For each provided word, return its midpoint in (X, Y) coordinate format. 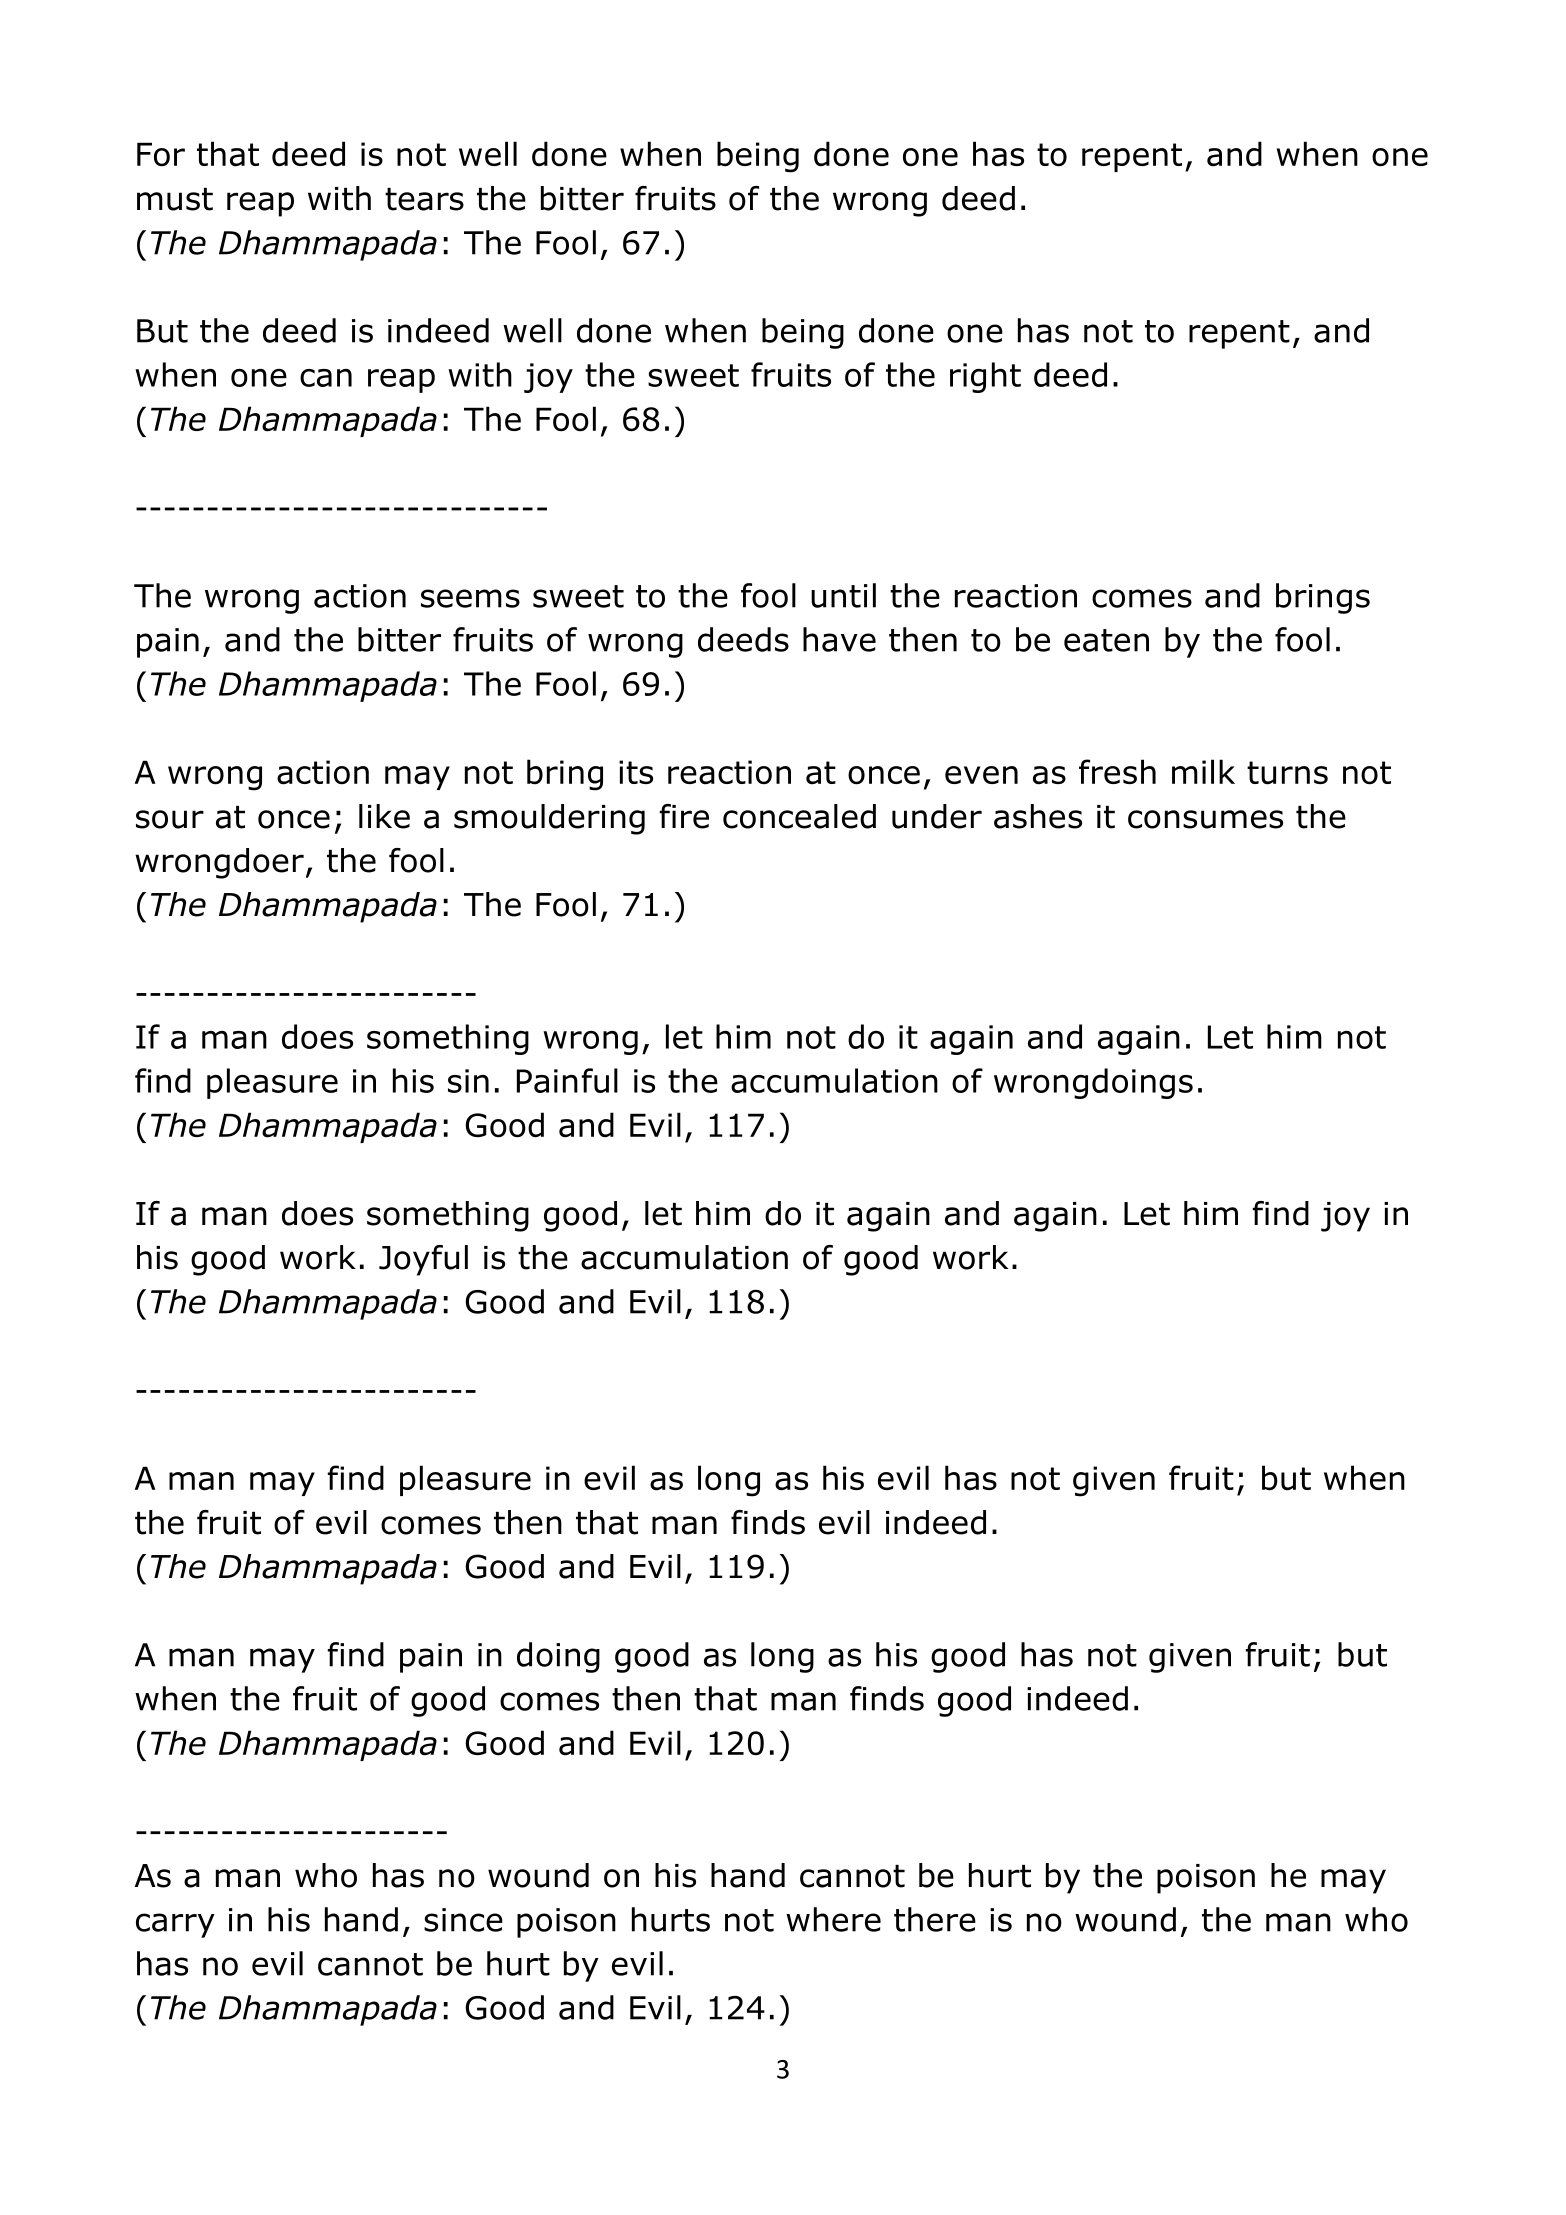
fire (684, 816)
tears (424, 199)
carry (175, 1925)
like (384, 816)
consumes (1205, 819)
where (833, 1919)
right (985, 377)
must (175, 199)
